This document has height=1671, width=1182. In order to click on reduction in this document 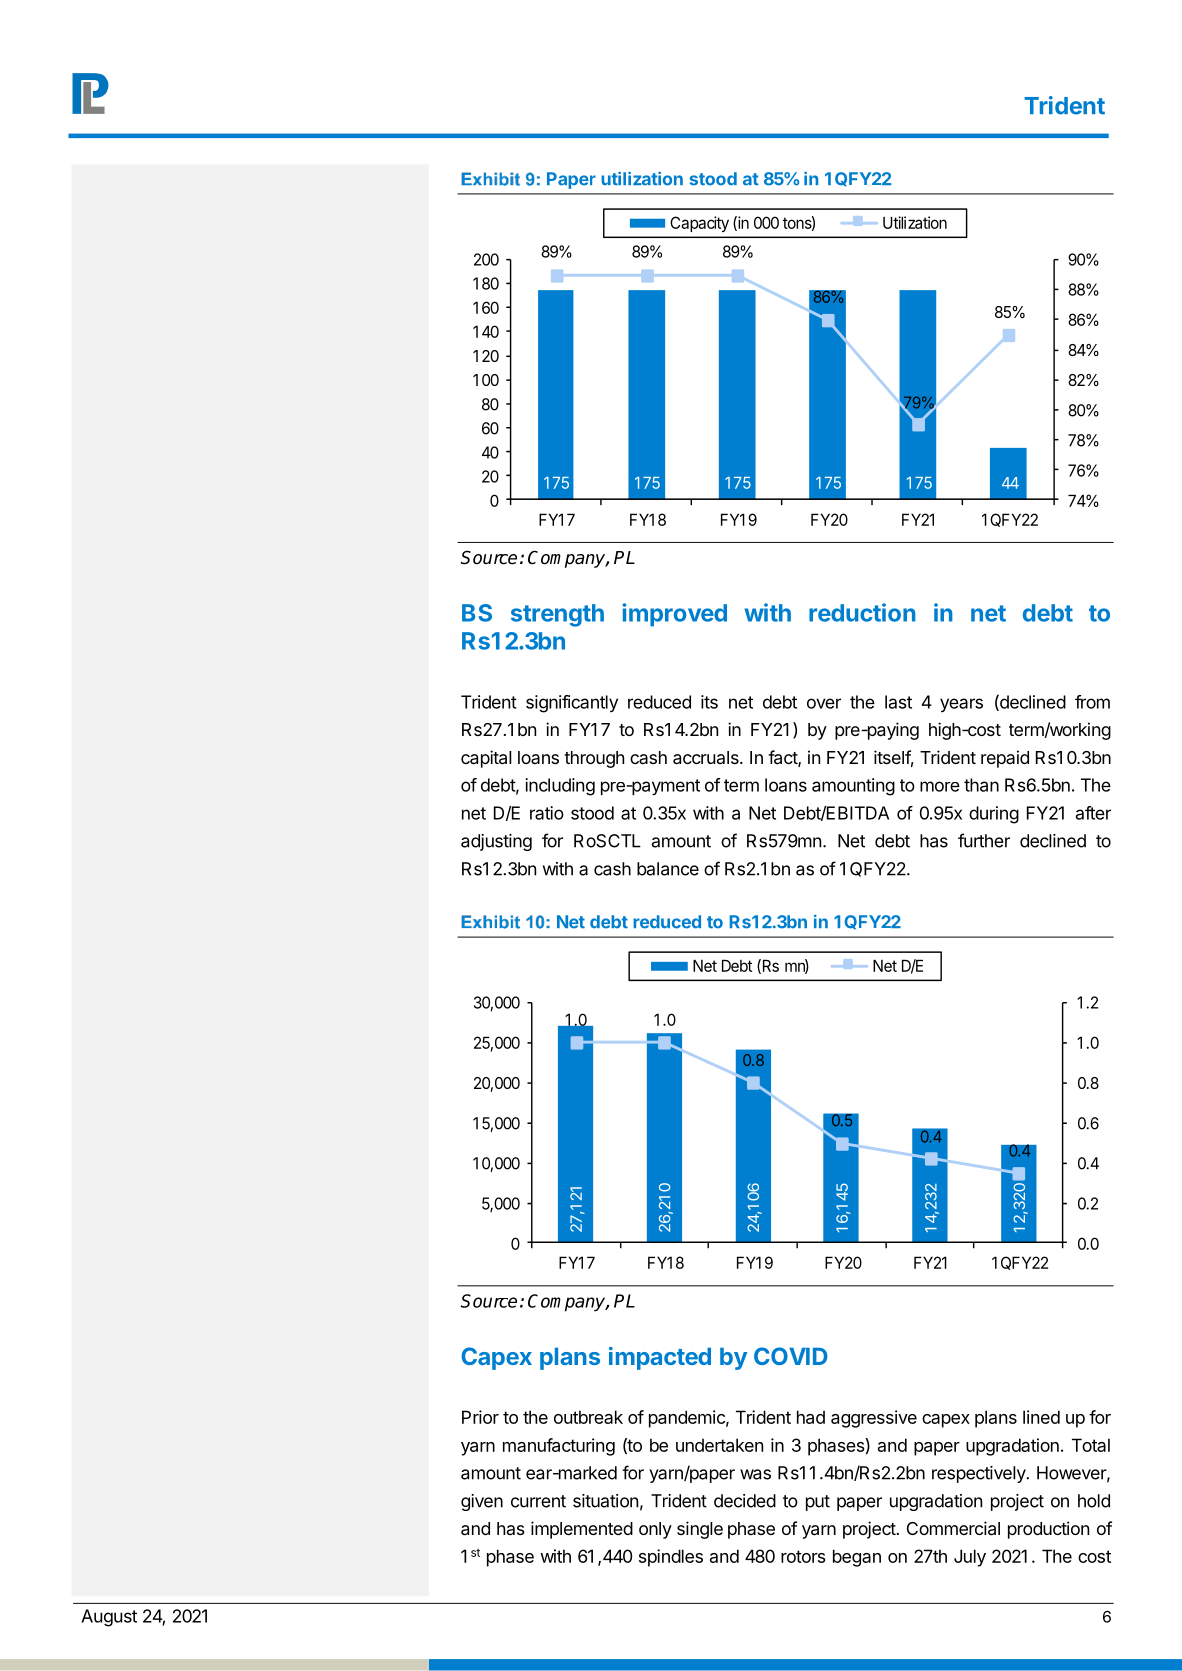, I will do `click(862, 612)`.
